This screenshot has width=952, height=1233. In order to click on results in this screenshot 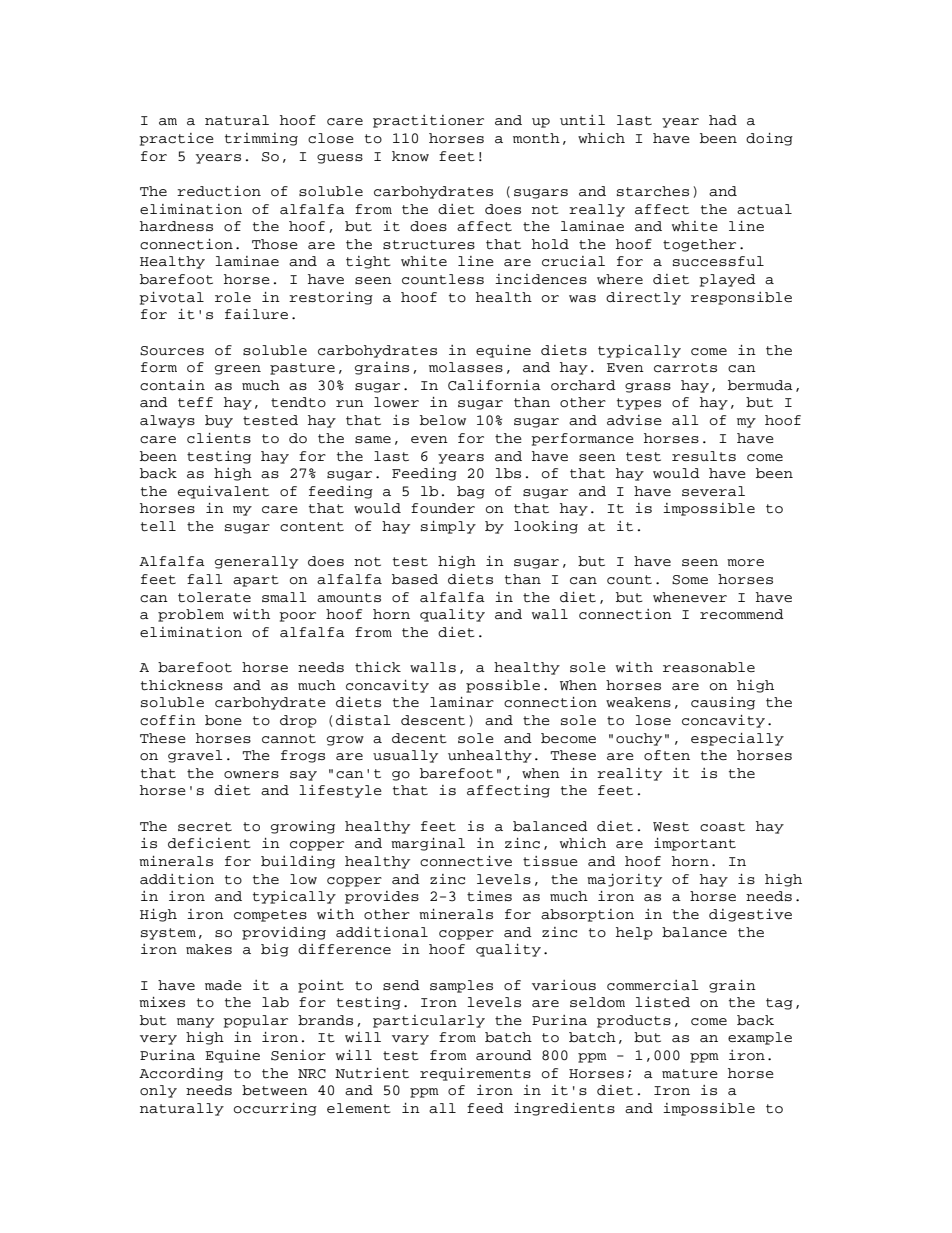, I will do `click(704, 456)`.
